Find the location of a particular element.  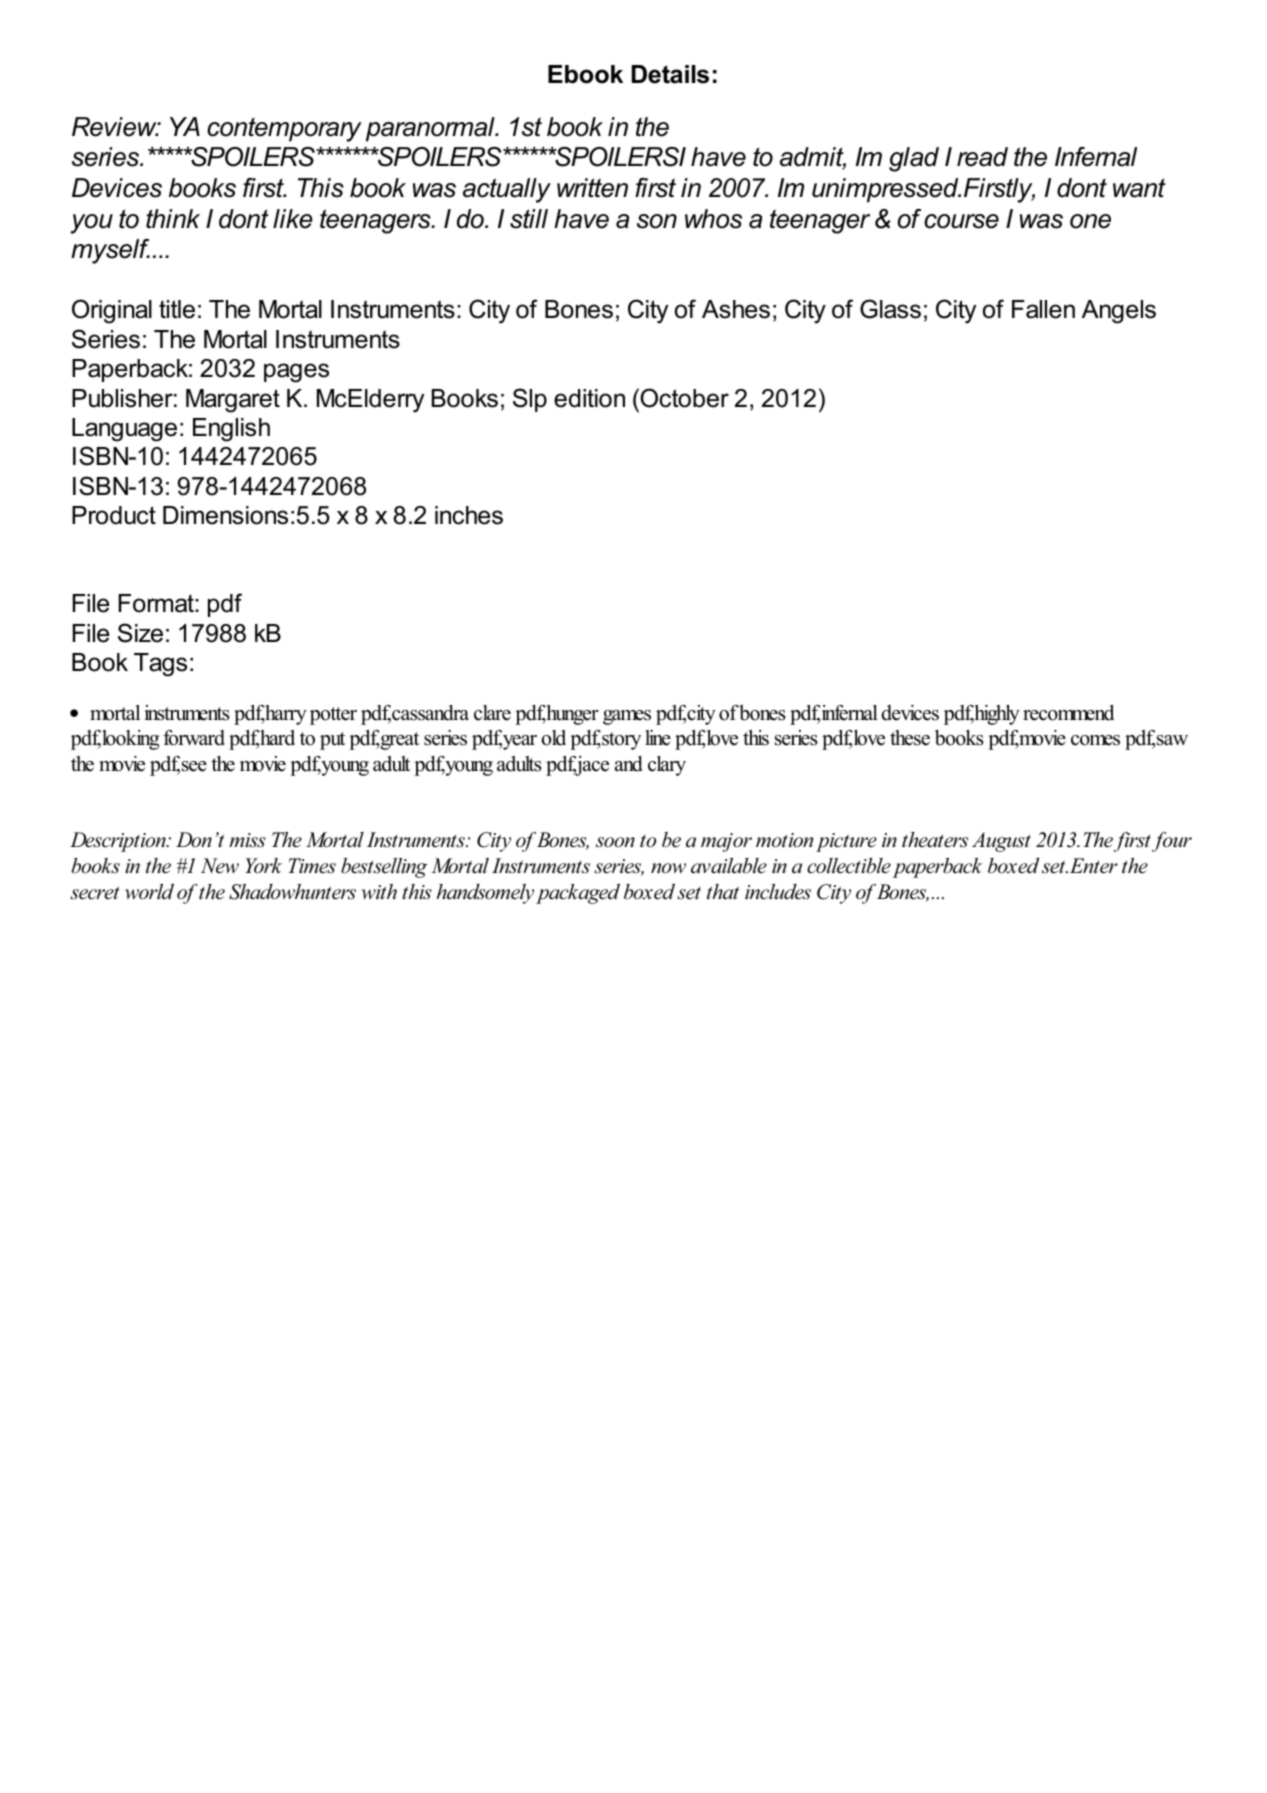

Fallen is located at coordinates (1043, 309).
